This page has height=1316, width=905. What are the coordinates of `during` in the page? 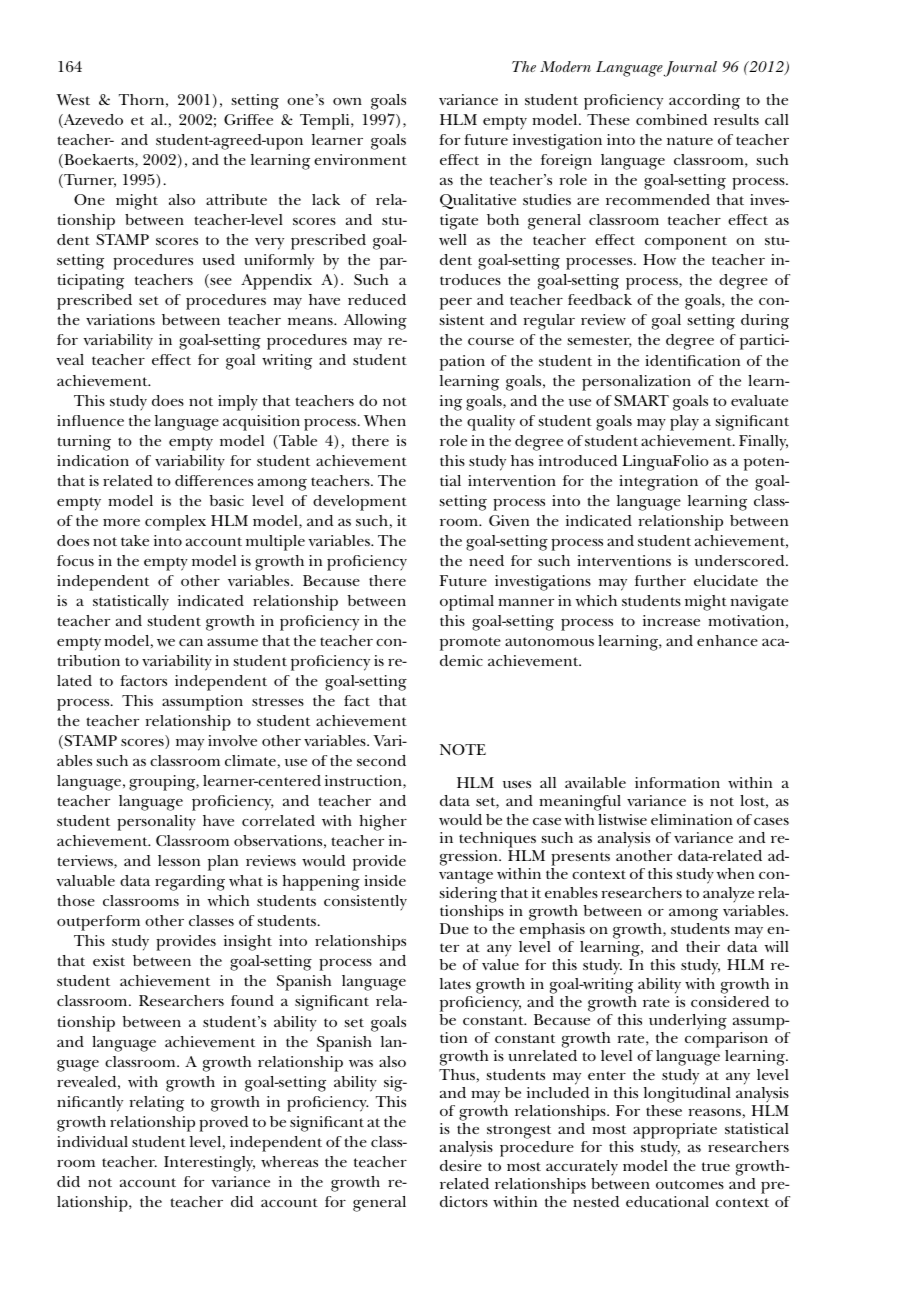 It's located at (765, 322).
